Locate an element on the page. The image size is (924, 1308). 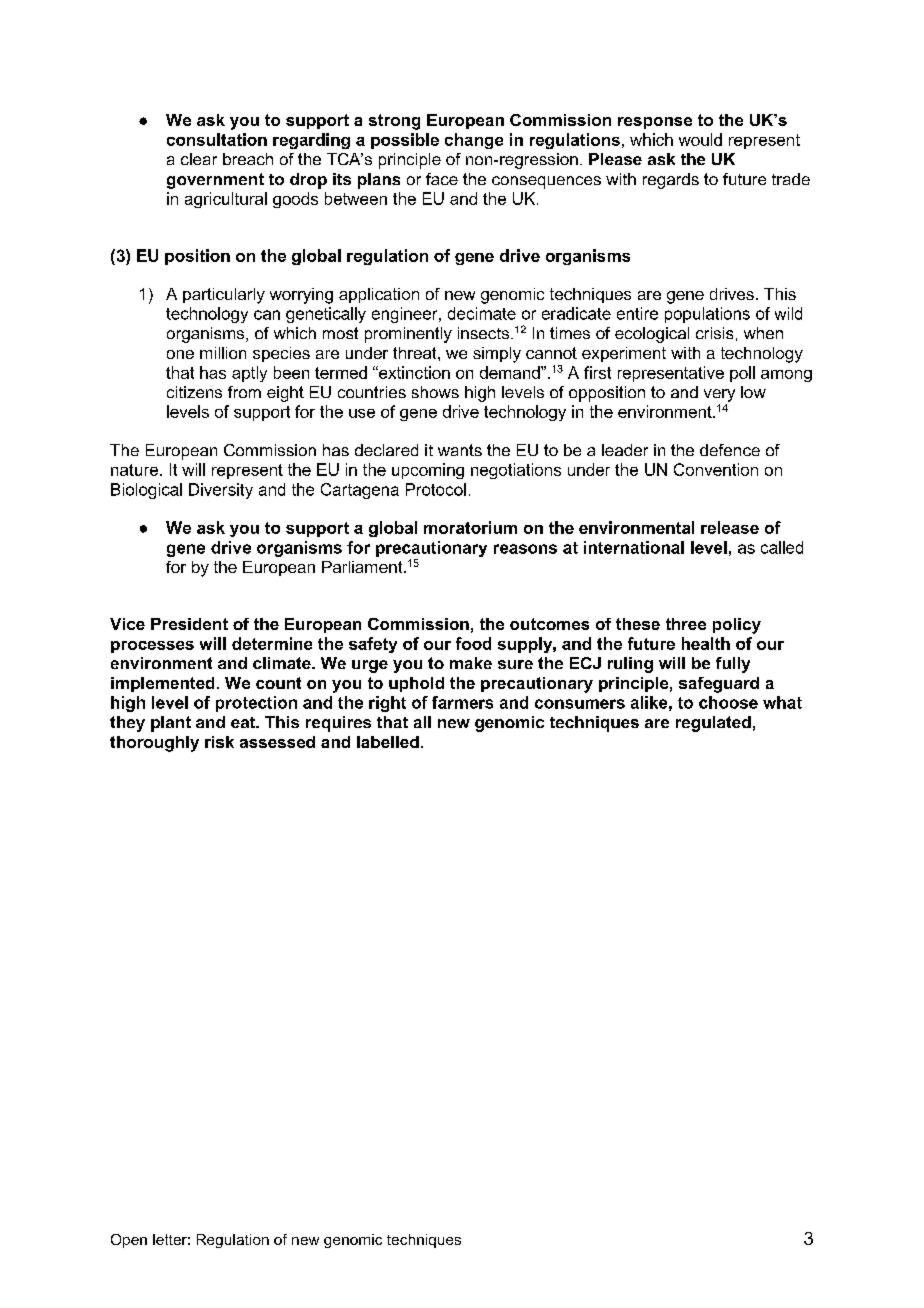
regulated is located at coordinates (713, 724).
